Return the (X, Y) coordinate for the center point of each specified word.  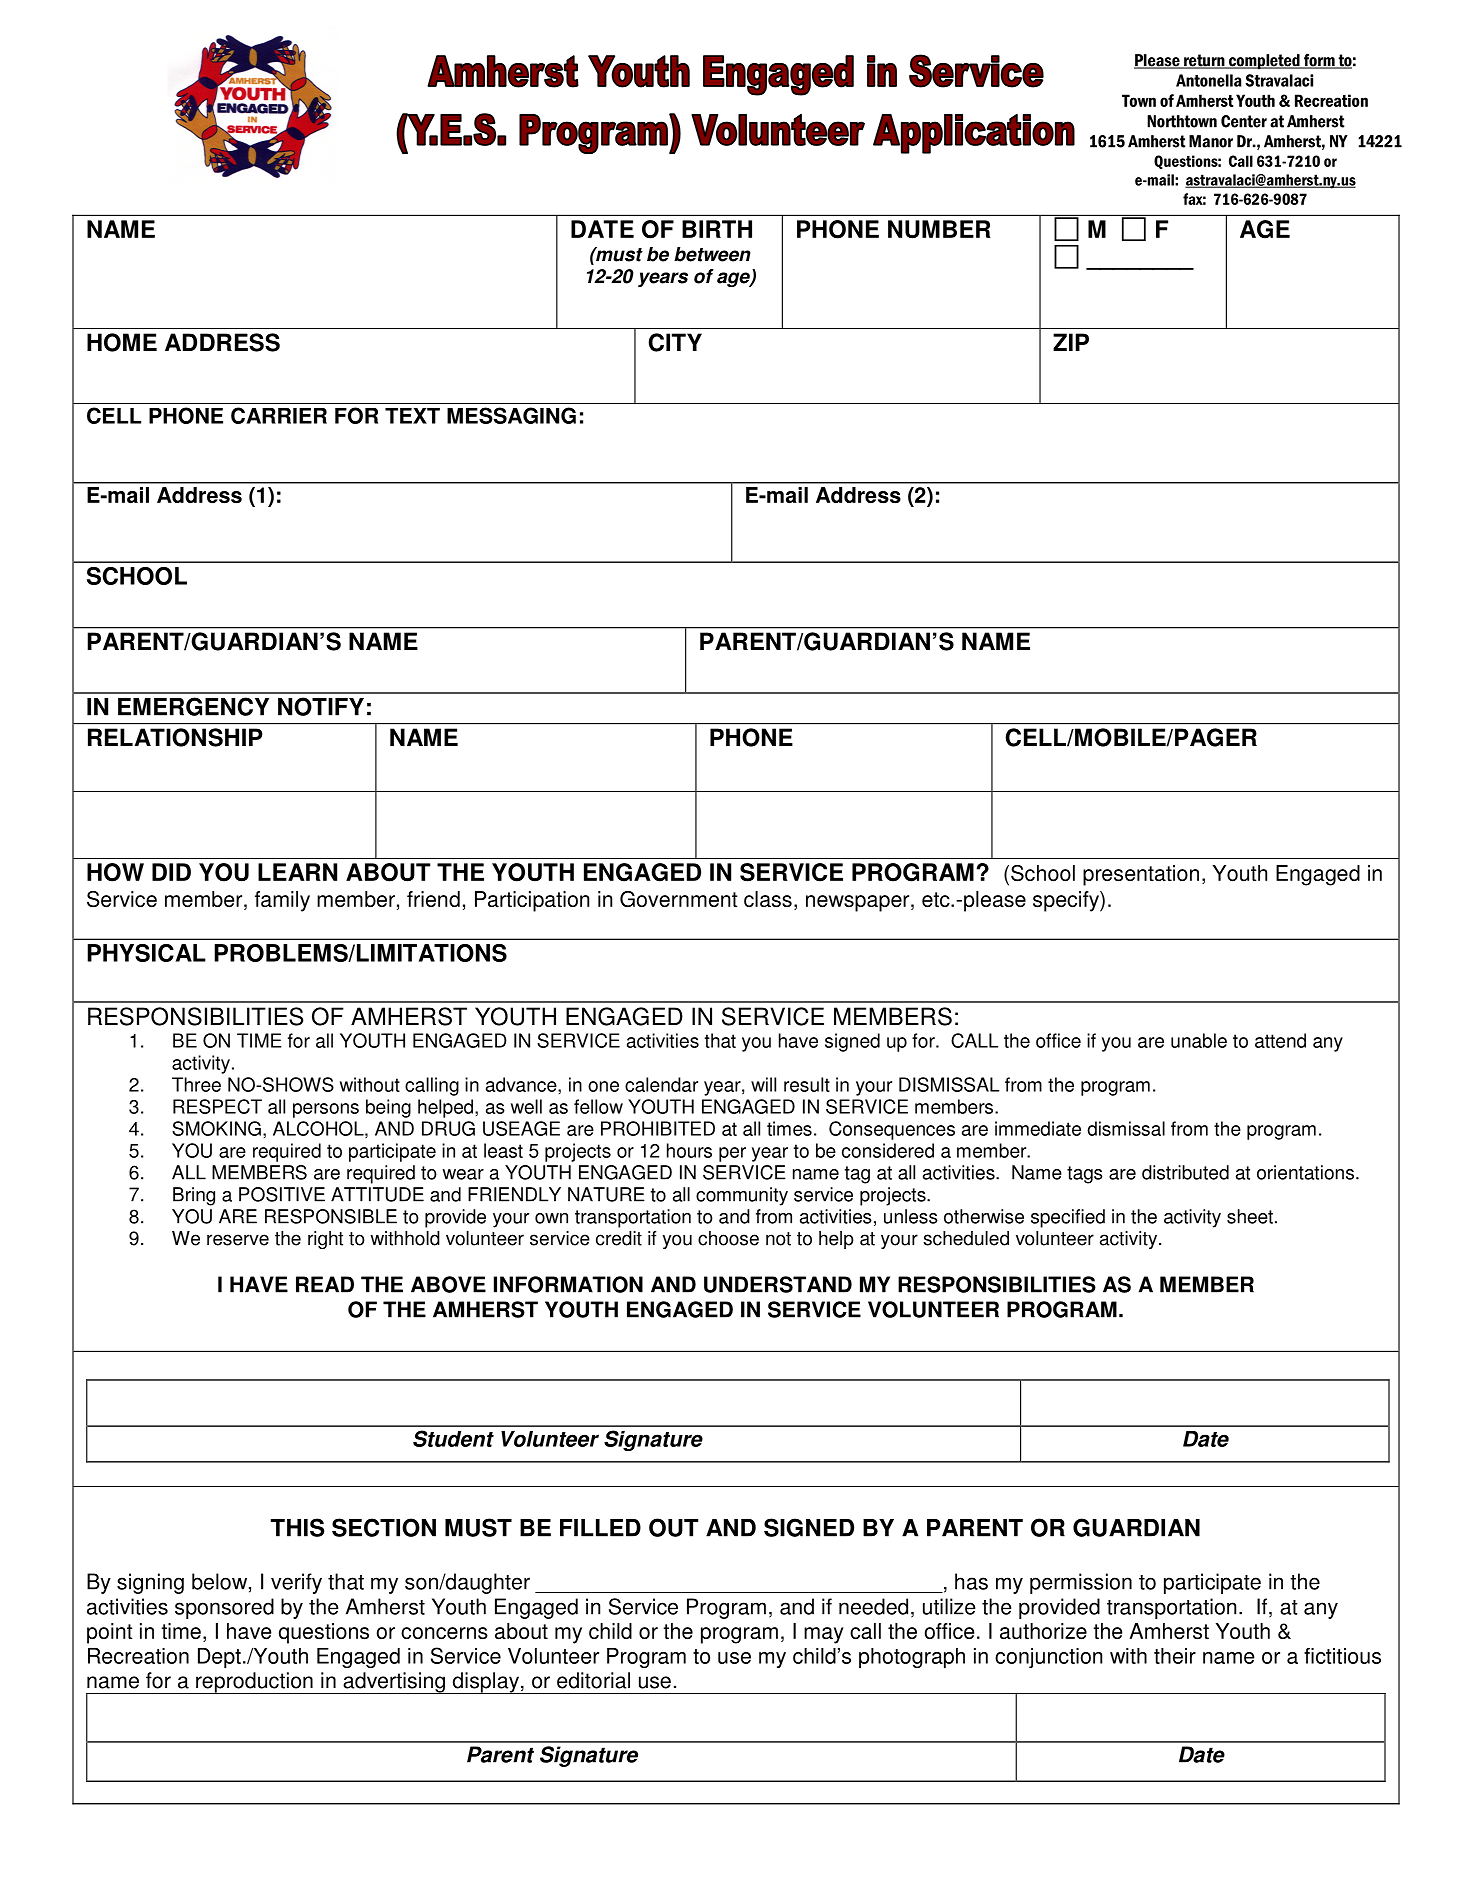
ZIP (1071, 342)
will (763, 1084)
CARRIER (279, 415)
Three (196, 1084)
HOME (122, 342)
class (768, 899)
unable (1199, 1040)
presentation (1141, 875)
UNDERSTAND (778, 1284)
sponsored (224, 1608)
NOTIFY (321, 706)
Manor (1211, 141)
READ (325, 1284)
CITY (675, 342)
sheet (1250, 1216)
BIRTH (717, 229)
